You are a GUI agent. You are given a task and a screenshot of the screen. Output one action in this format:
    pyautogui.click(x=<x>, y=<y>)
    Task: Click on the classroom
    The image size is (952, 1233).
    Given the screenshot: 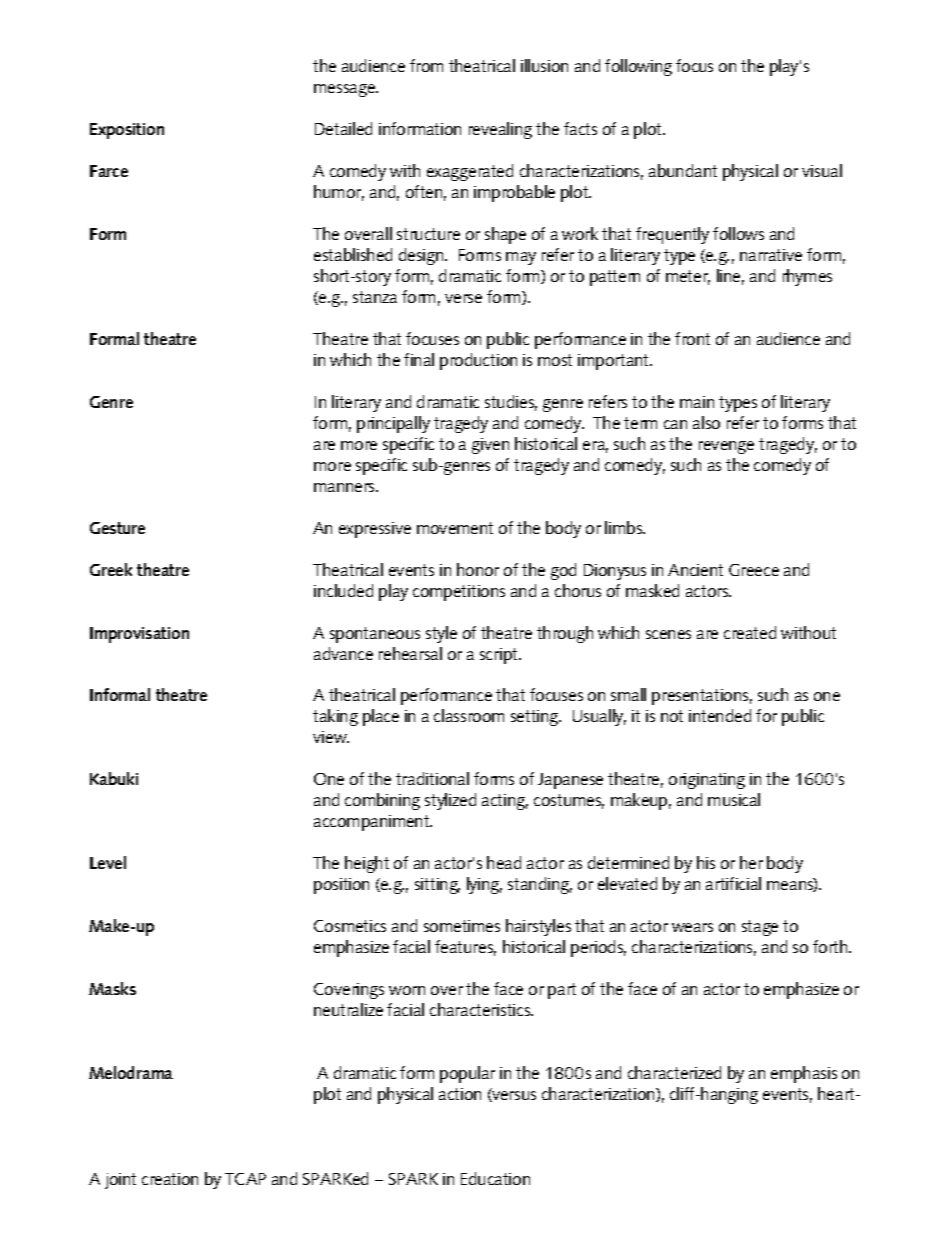 What is the action you would take?
    pyautogui.click(x=469, y=715)
